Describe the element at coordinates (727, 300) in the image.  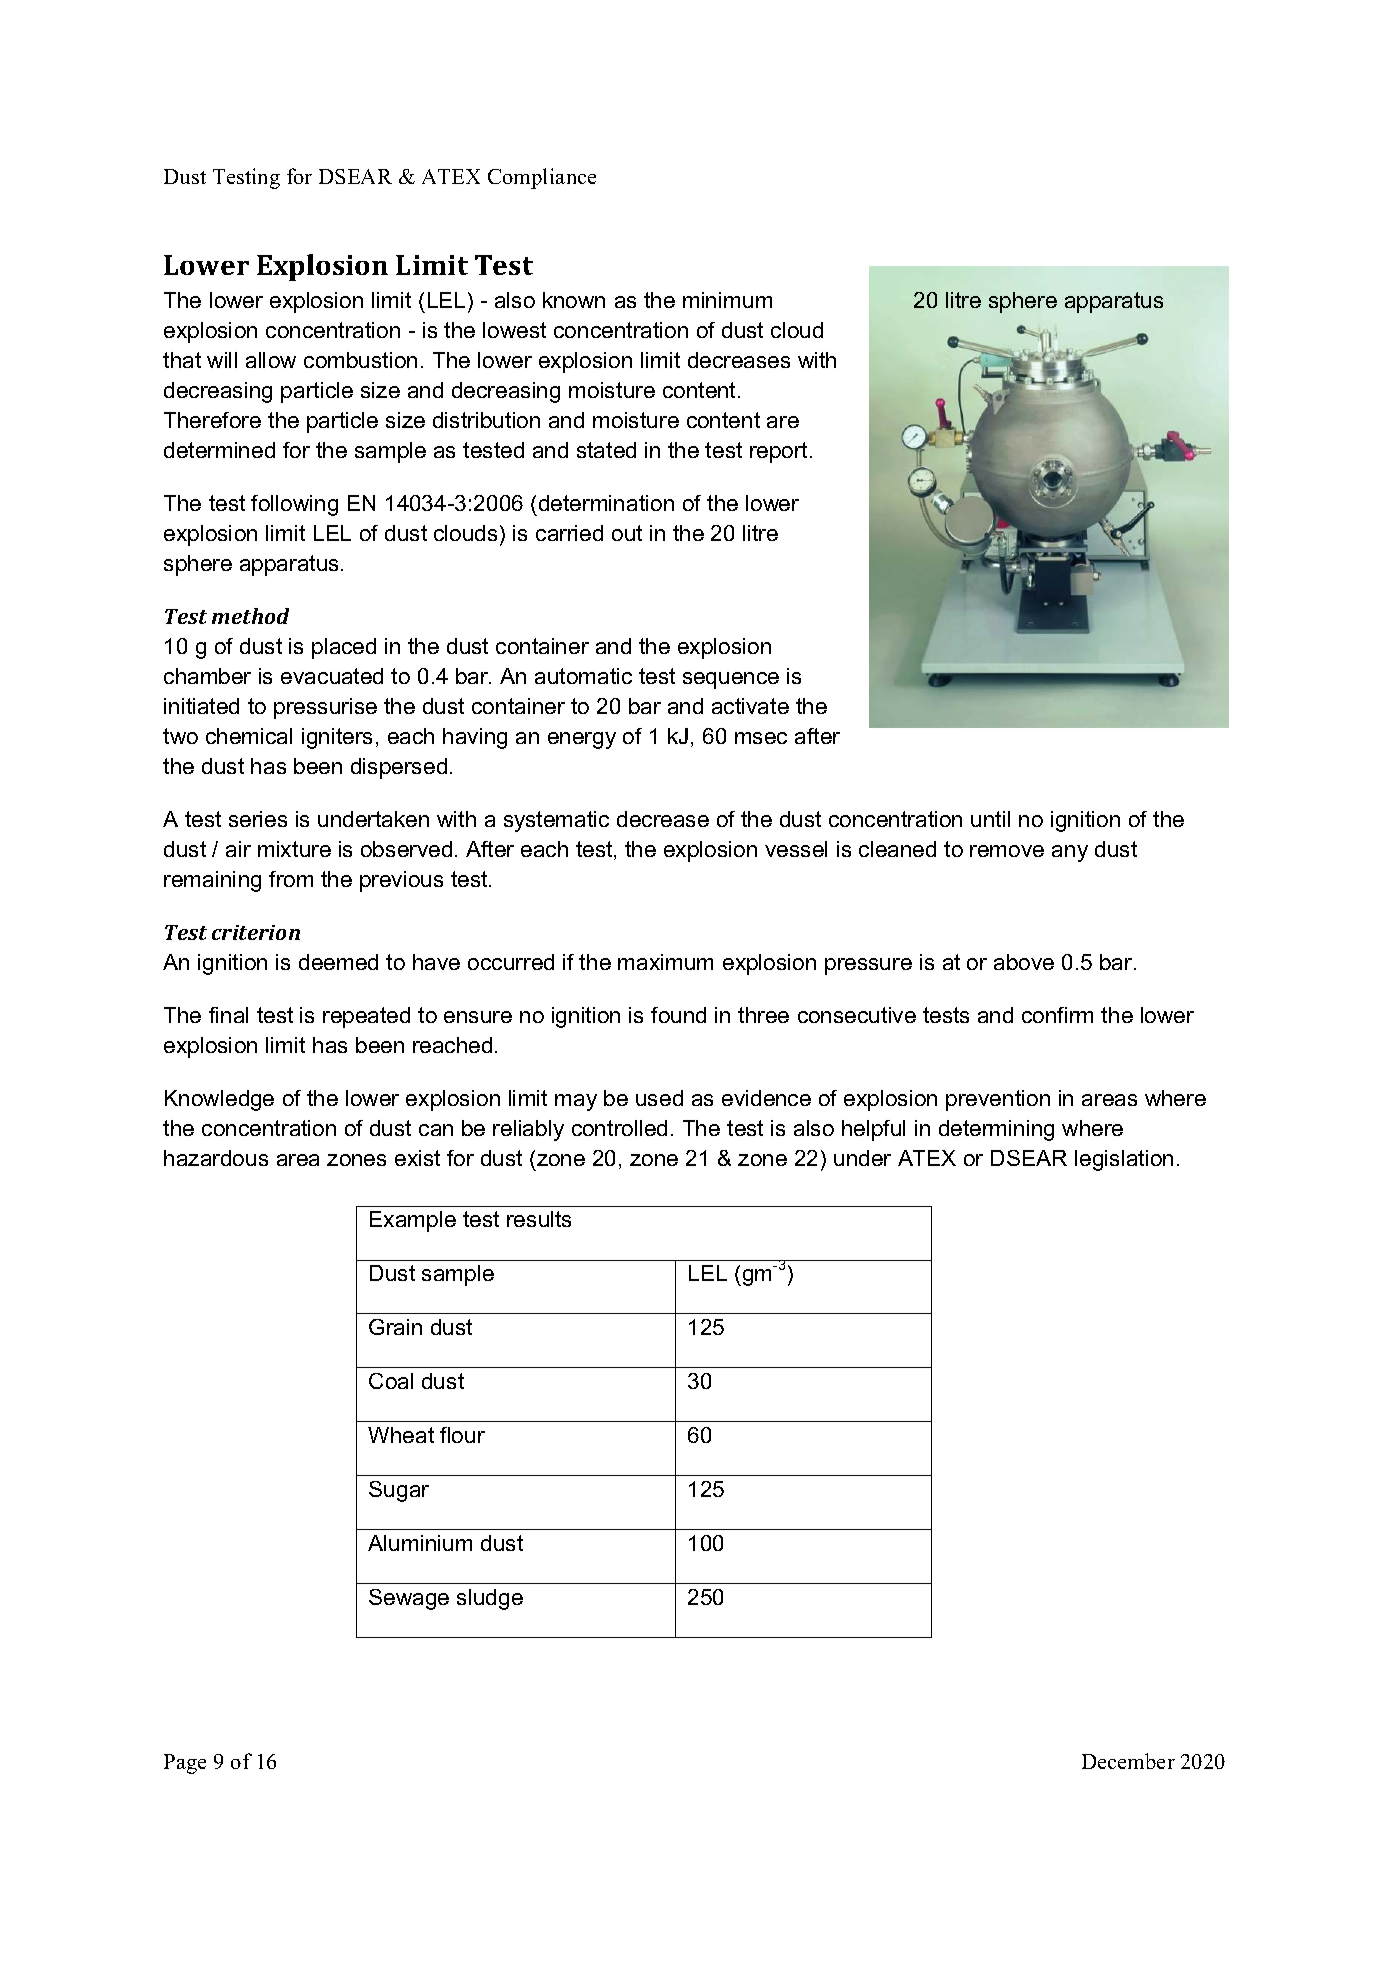
I see `minimum` at that location.
